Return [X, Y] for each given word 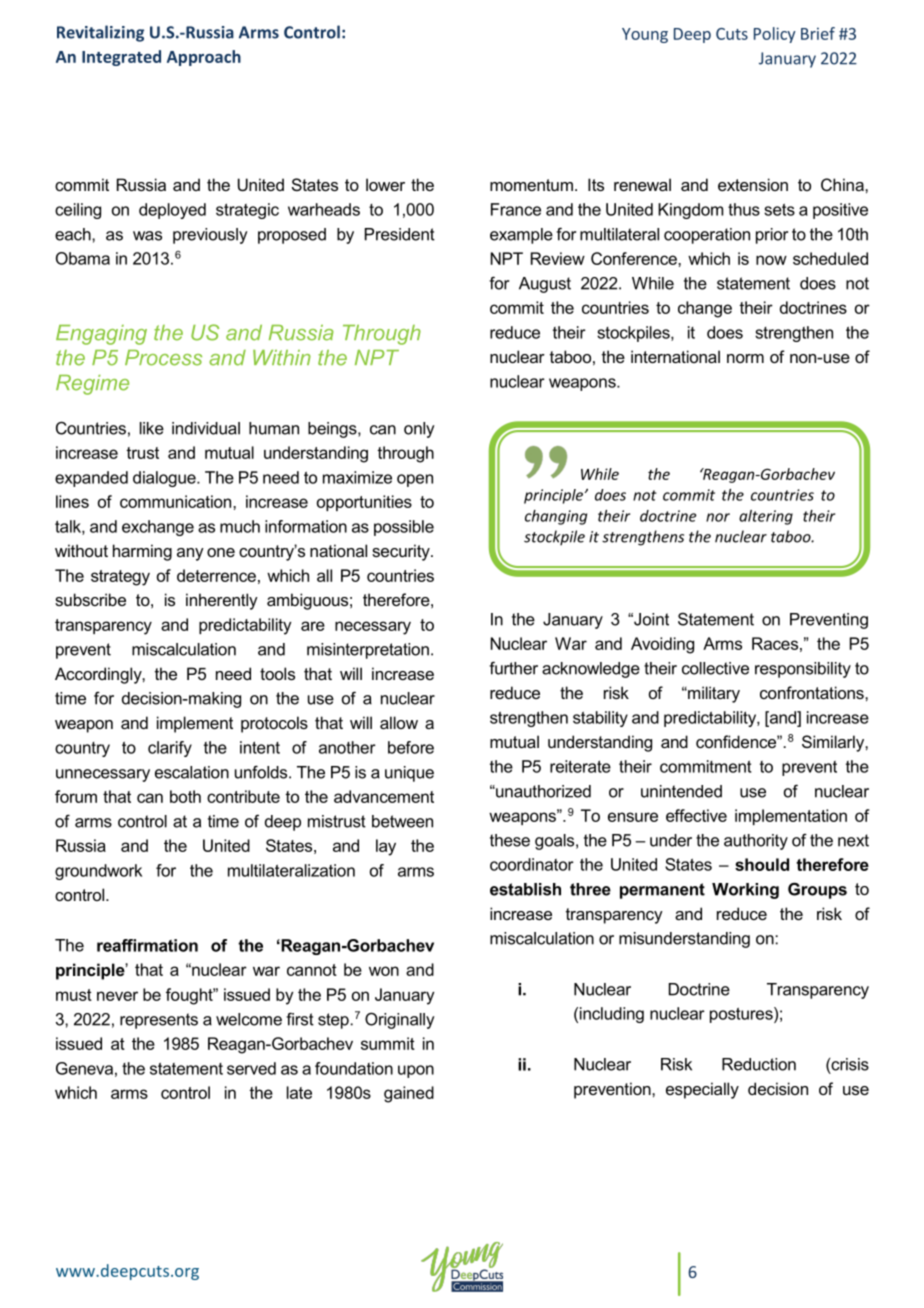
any [190, 554]
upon [416, 1071]
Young [645, 35]
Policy [775, 35]
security [402, 552]
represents [159, 1021]
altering [766, 517]
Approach [204, 58]
